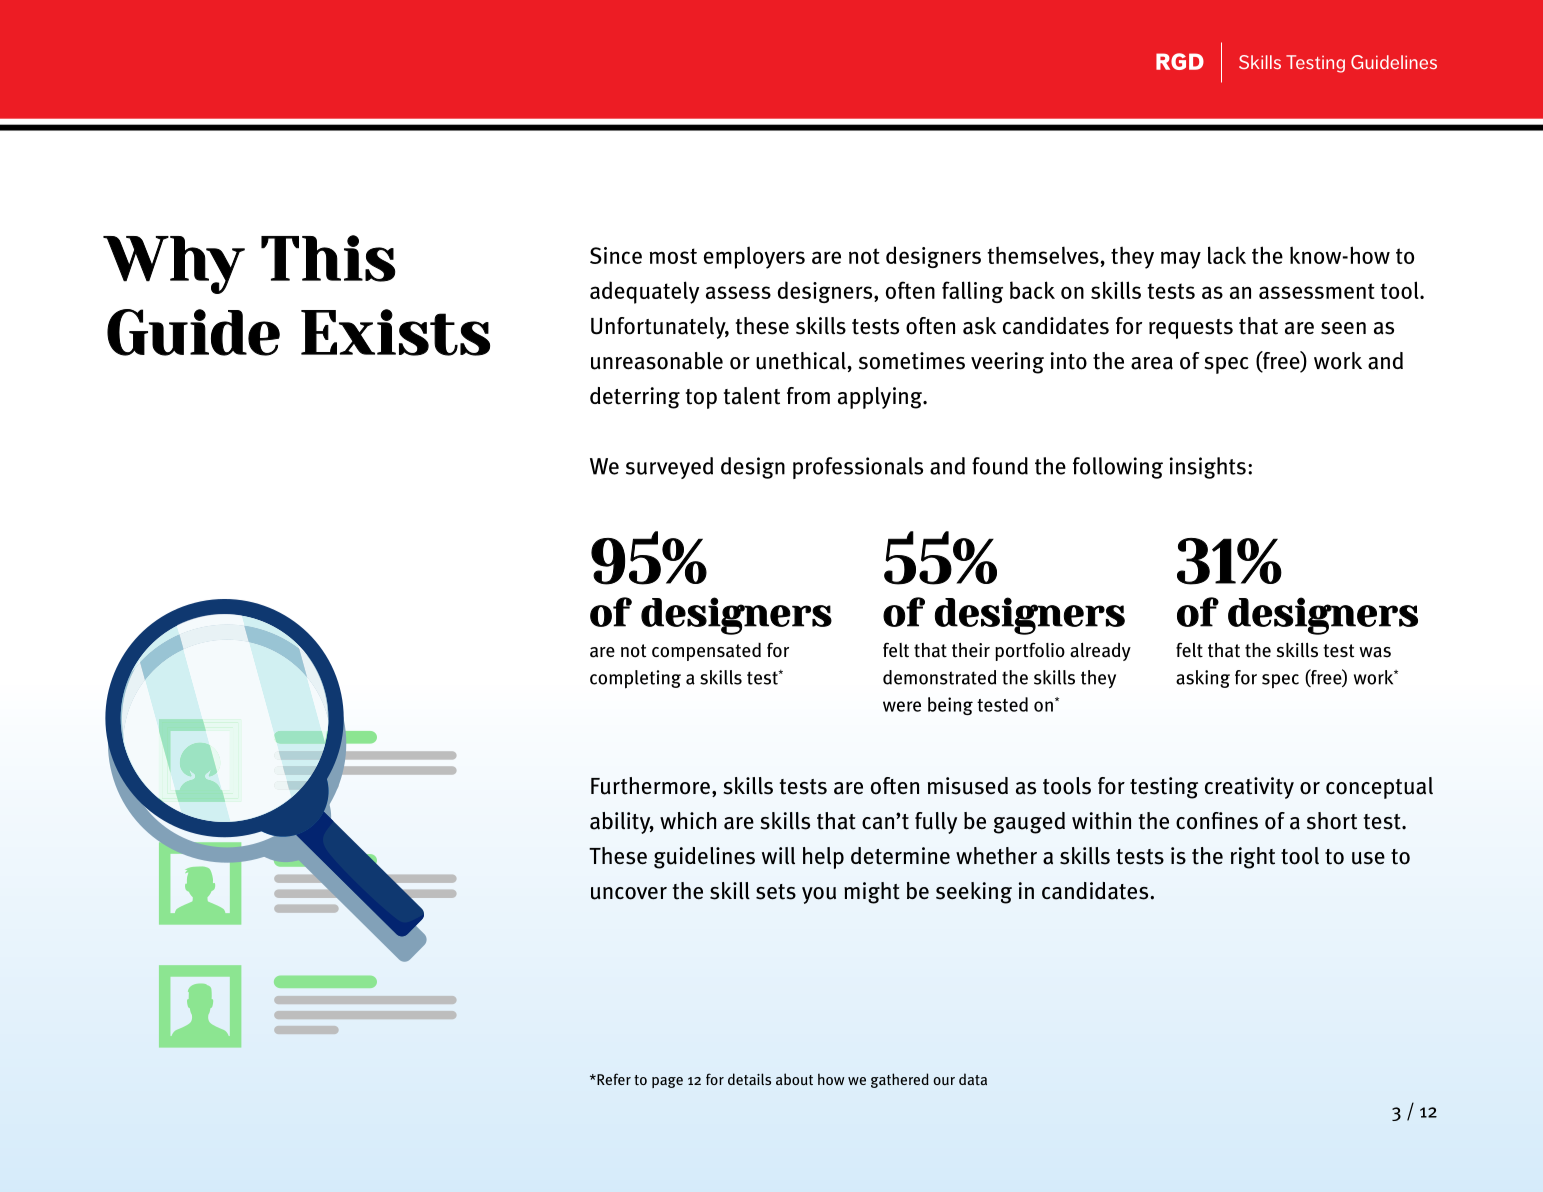  I want to click on employers, so click(754, 257).
